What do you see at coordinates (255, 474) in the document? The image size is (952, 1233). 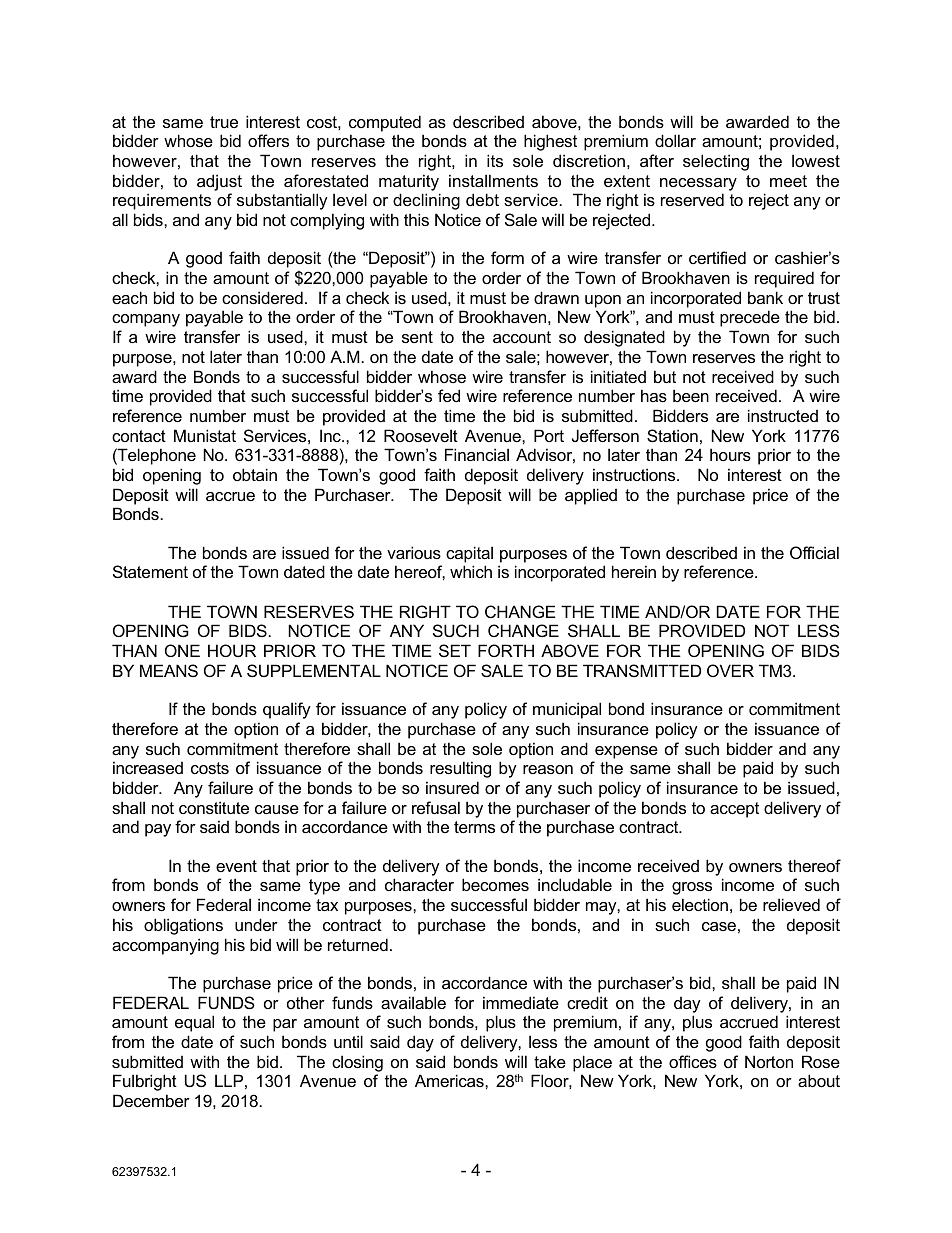 I see `obtain` at bounding box center [255, 474].
